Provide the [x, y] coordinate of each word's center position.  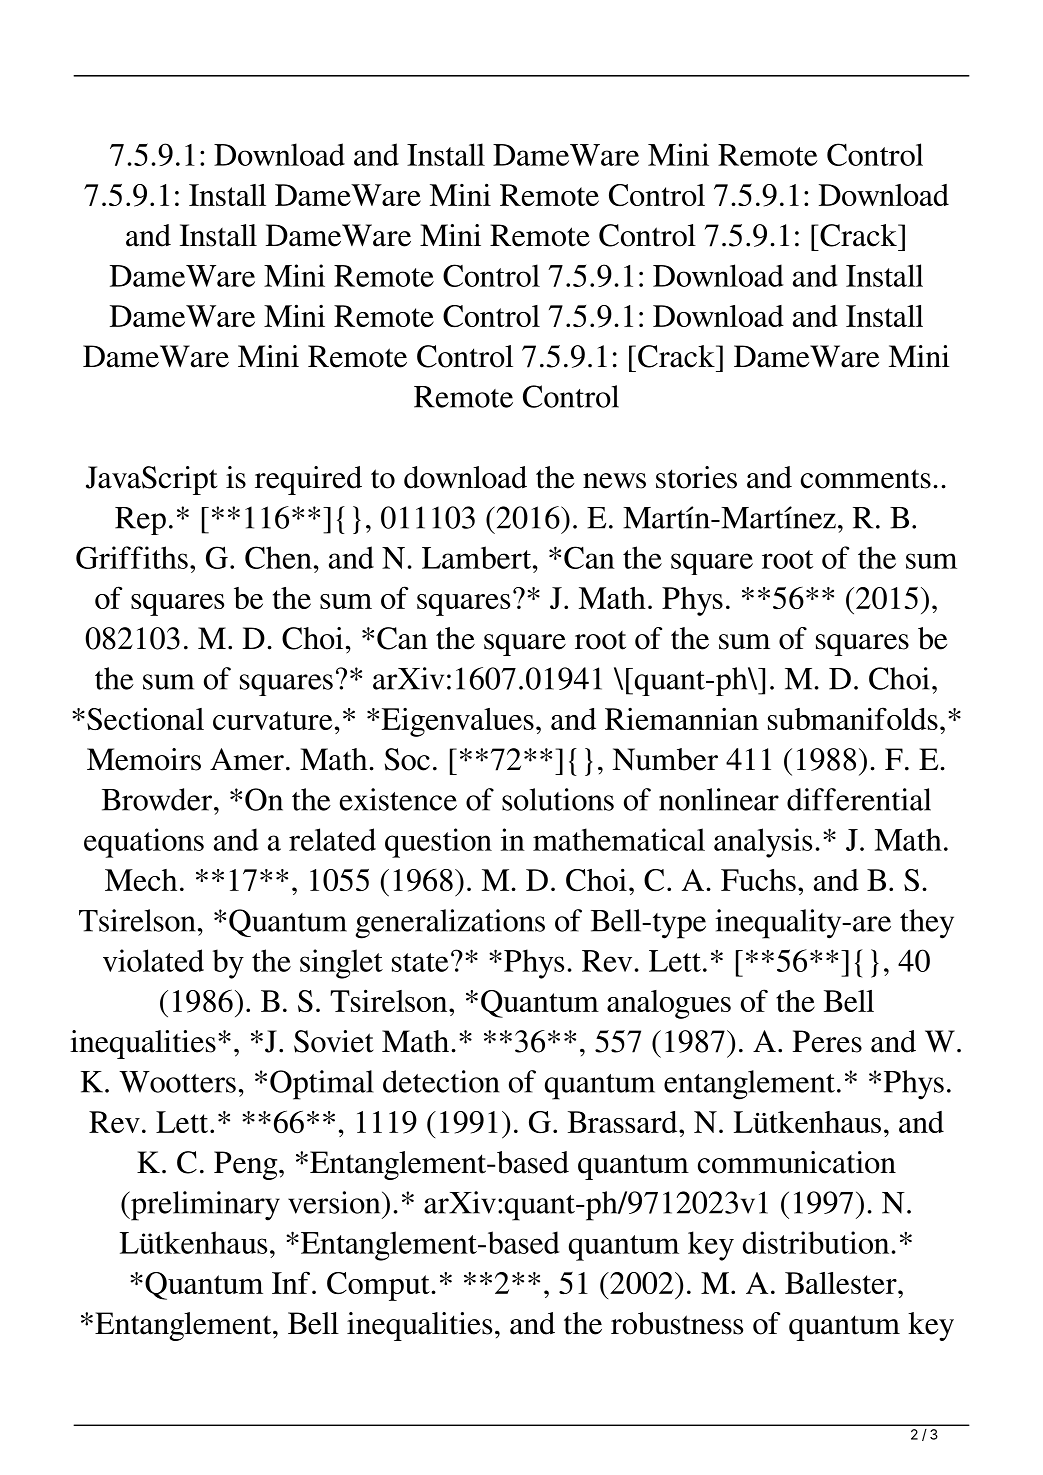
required [308, 480]
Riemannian [682, 719]
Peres [827, 1041]
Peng [247, 1165]
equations [144, 843]
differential [859, 799]
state [420, 962]
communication [797, 1162]
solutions [558, 799]
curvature [272, 720]
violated [153, 960]
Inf [291, 1282]
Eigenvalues [458, 722]
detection [441, 1081]
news [614, 481]
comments [866, 479]
